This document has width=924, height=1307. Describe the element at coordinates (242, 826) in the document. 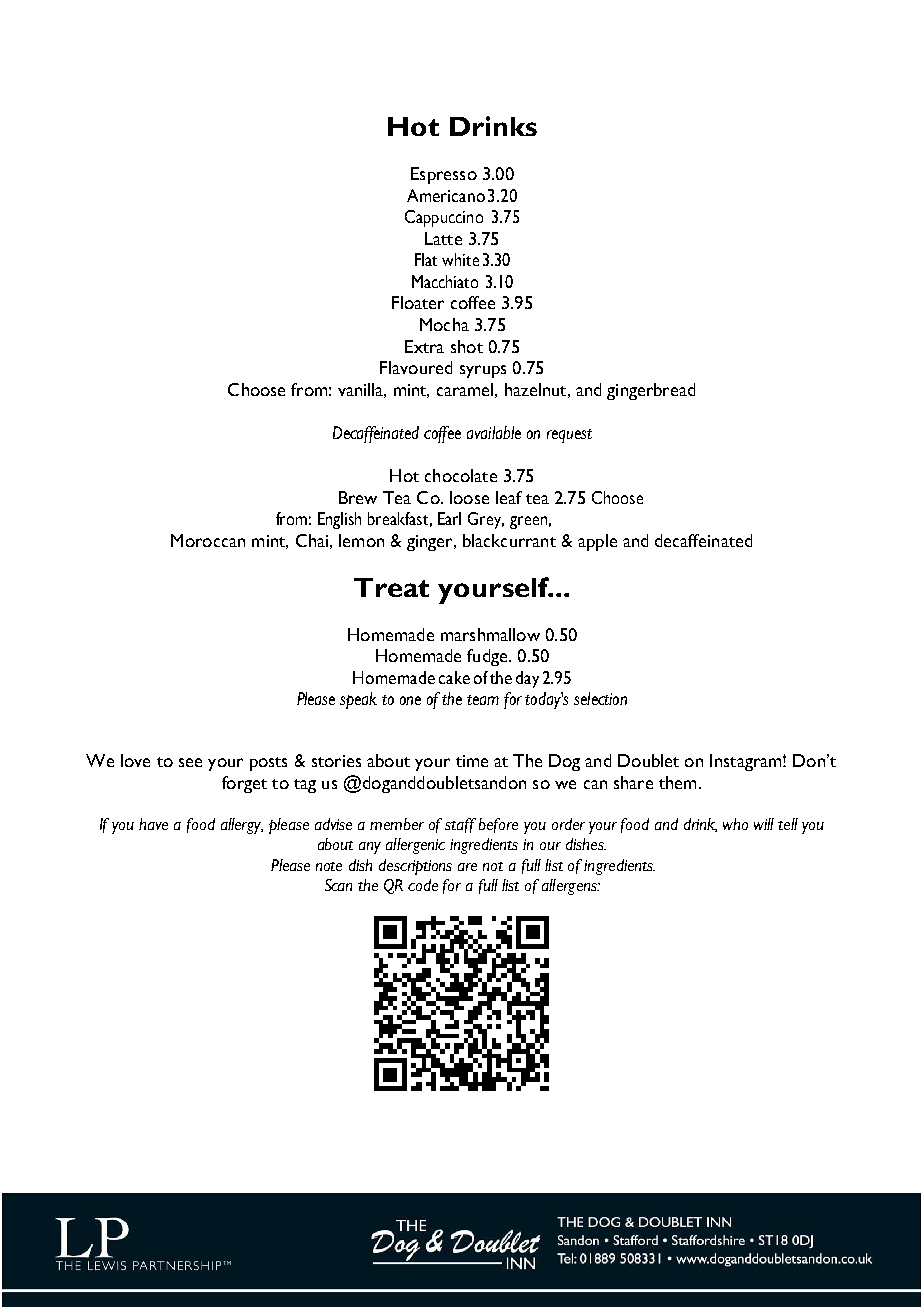

I see `allergy` at that location.
